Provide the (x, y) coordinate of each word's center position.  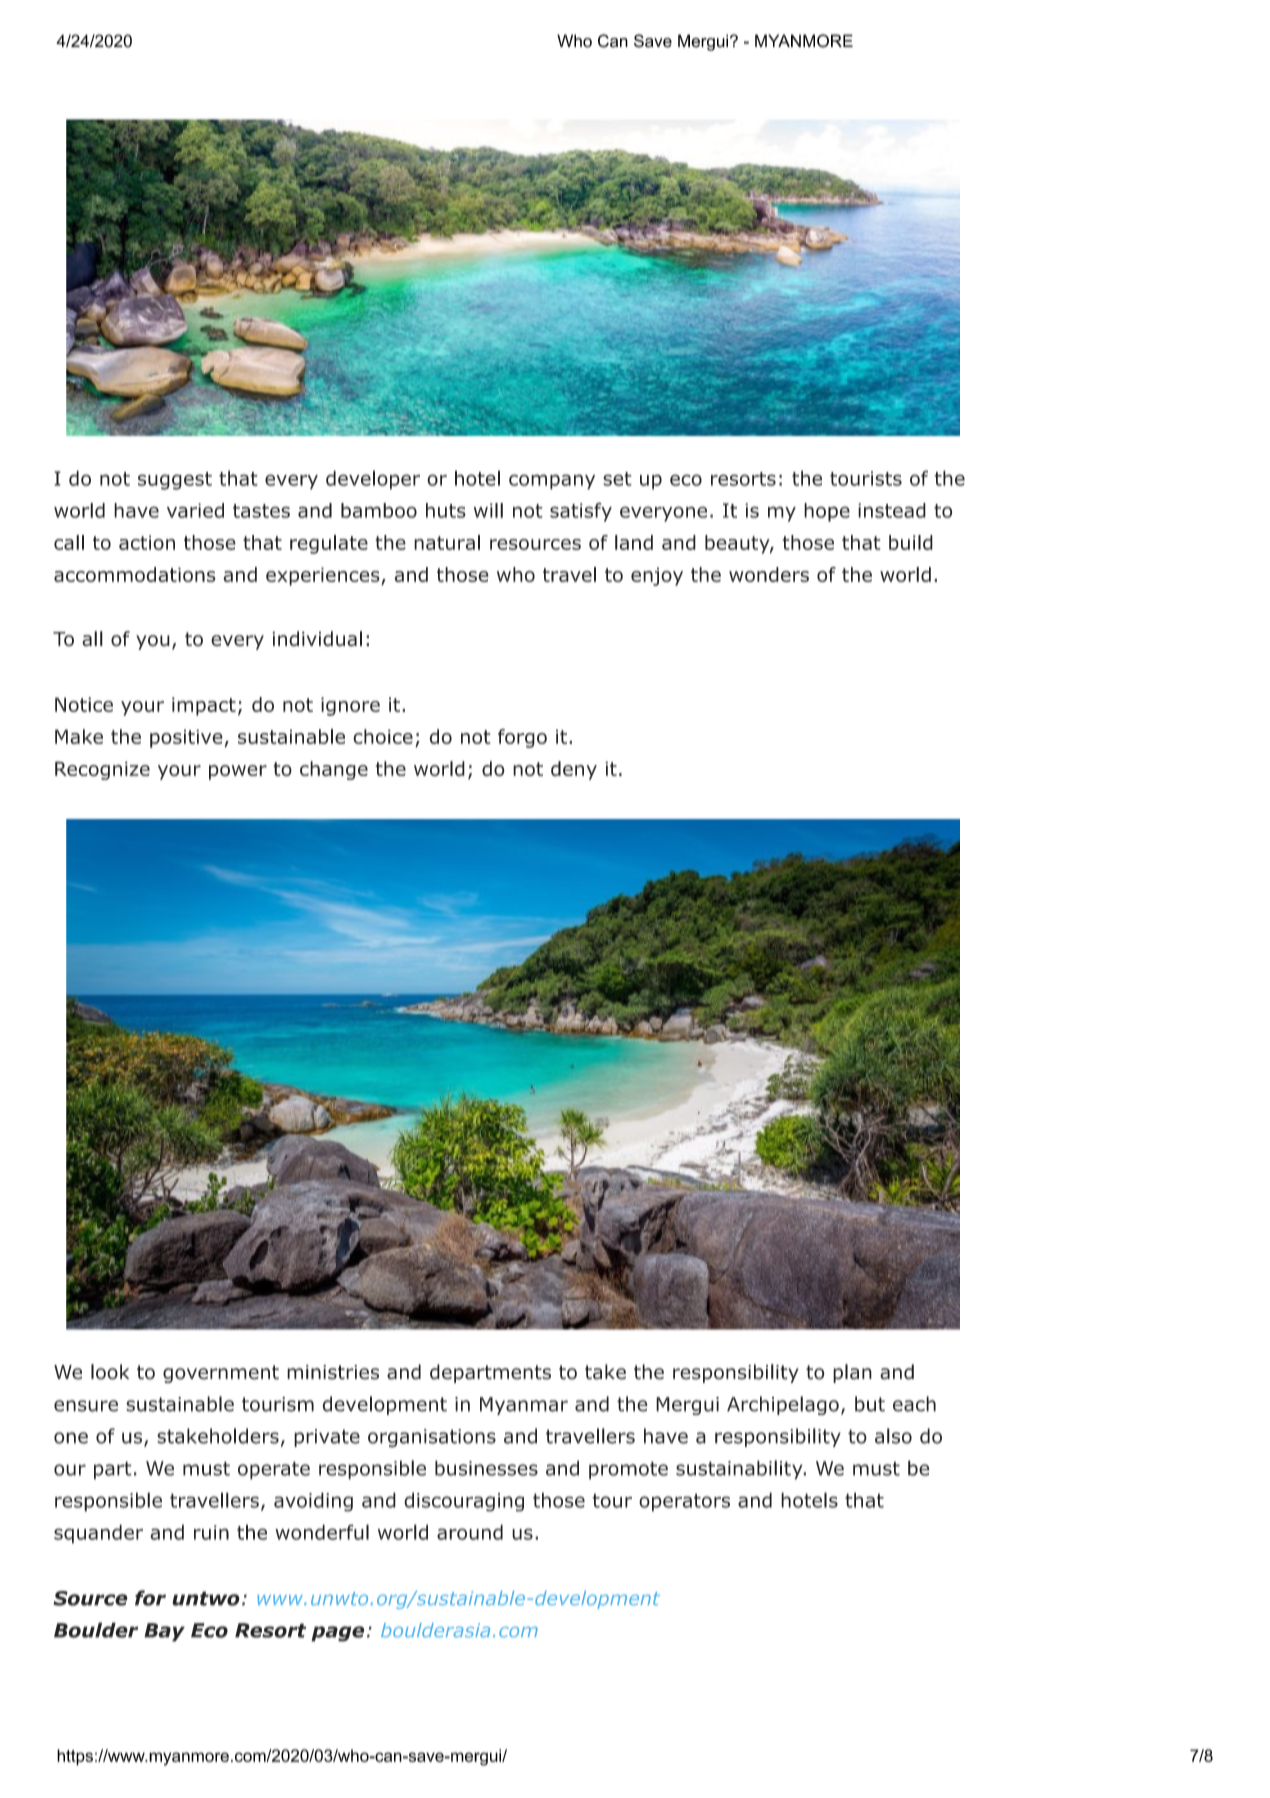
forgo (522, 738)
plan (852, 1373)
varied (195, 510)
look (110, 1372)
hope (827, 512)
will (488, 510)
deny (574, 770)
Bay (164, 1632)
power (238, 772)
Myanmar (524, 1406)
